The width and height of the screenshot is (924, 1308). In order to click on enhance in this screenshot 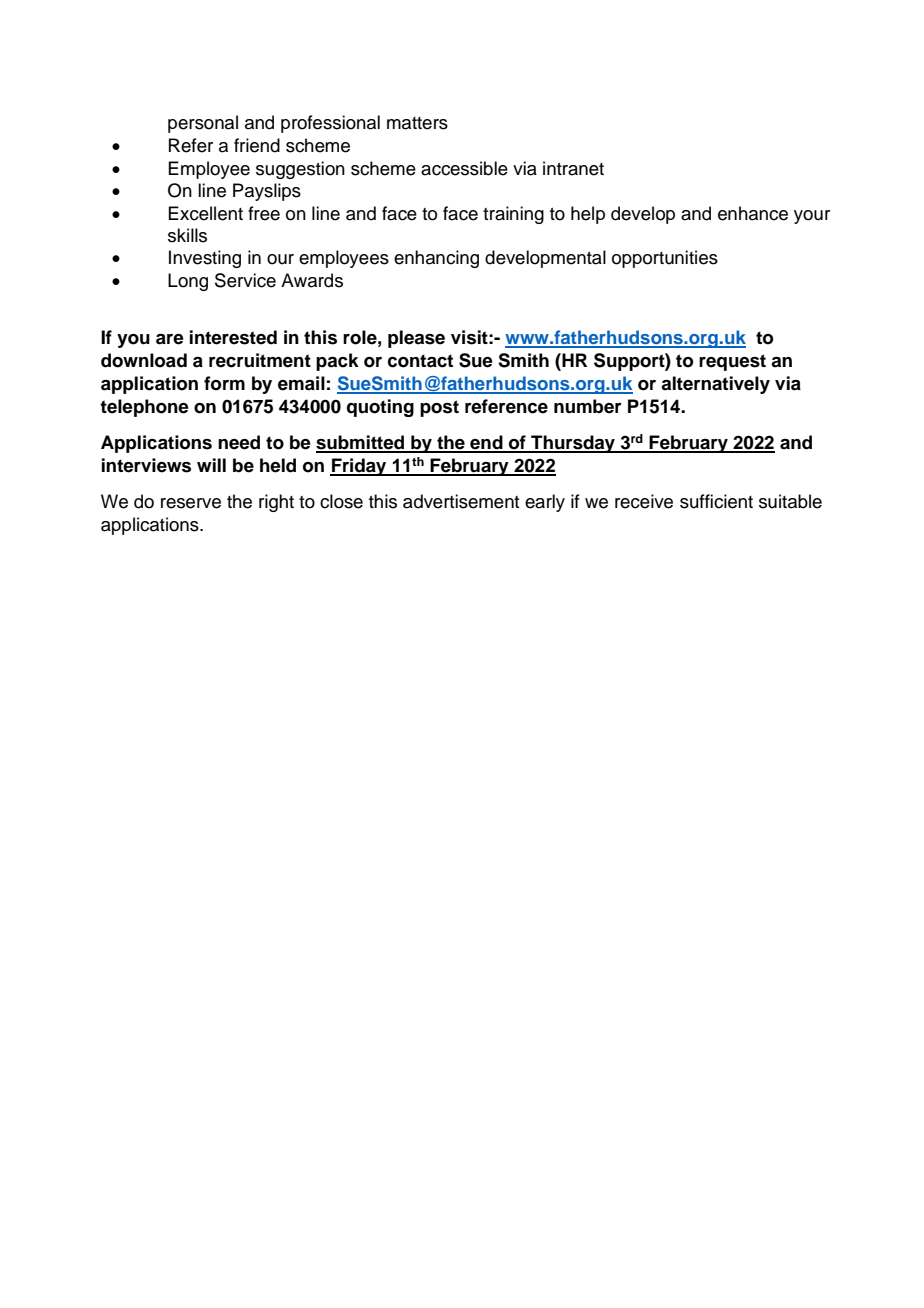, I will do `click(753, 213)`.
